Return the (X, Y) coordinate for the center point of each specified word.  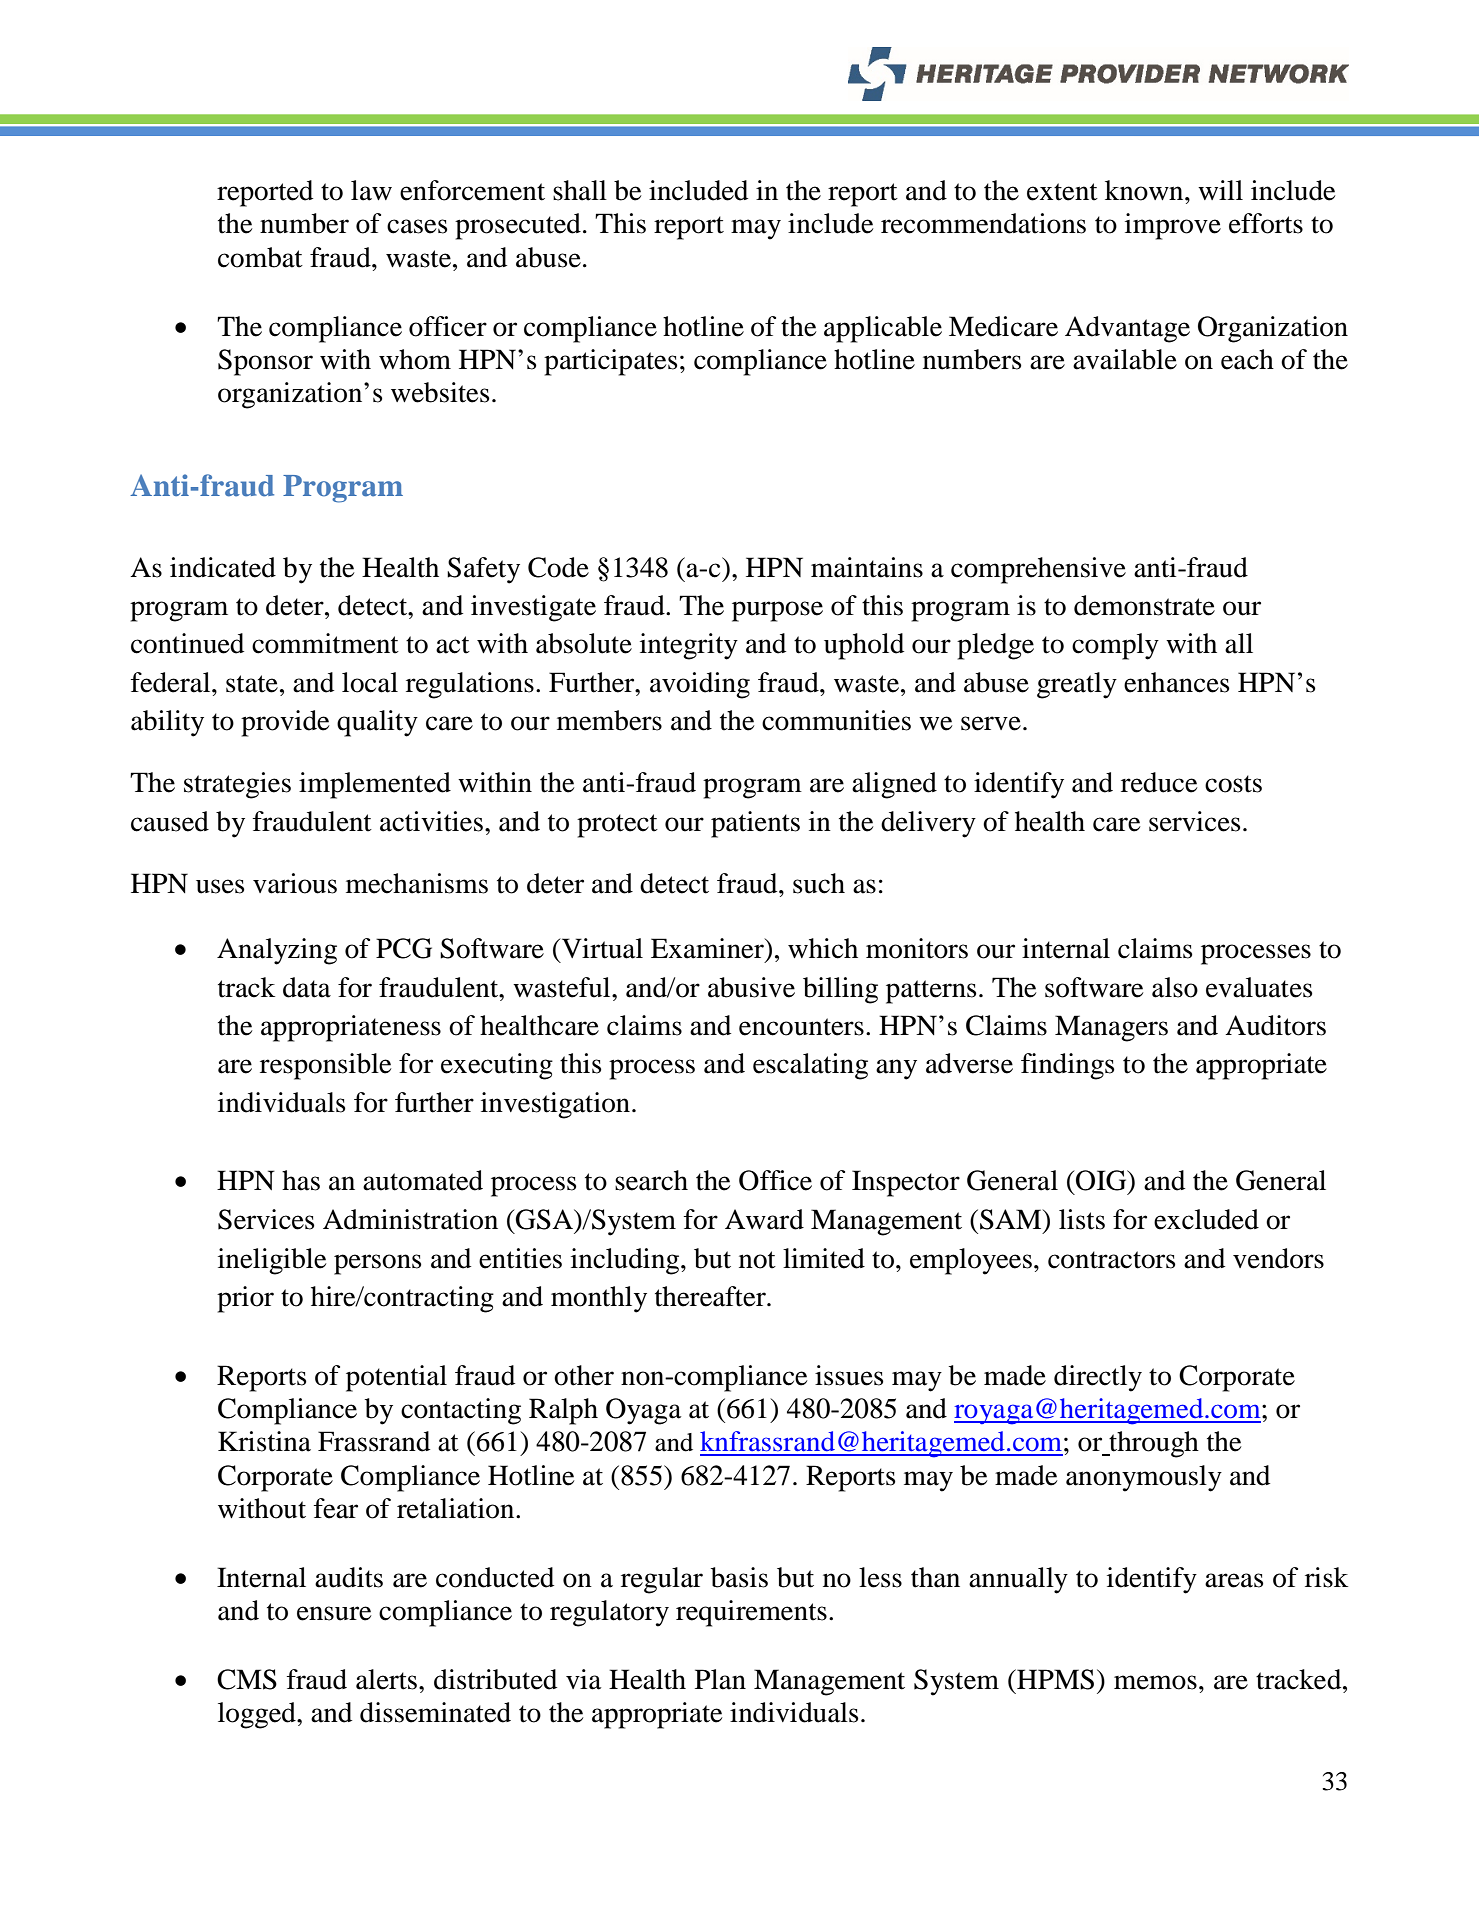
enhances (1177, 682)
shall (580, 190)
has (301, 1180)
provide (285, 723)
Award (764, 1219)
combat (260, 257)
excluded (1206, 1219)
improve (1173, 226)
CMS (247, 1679)
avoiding (700, 685)
